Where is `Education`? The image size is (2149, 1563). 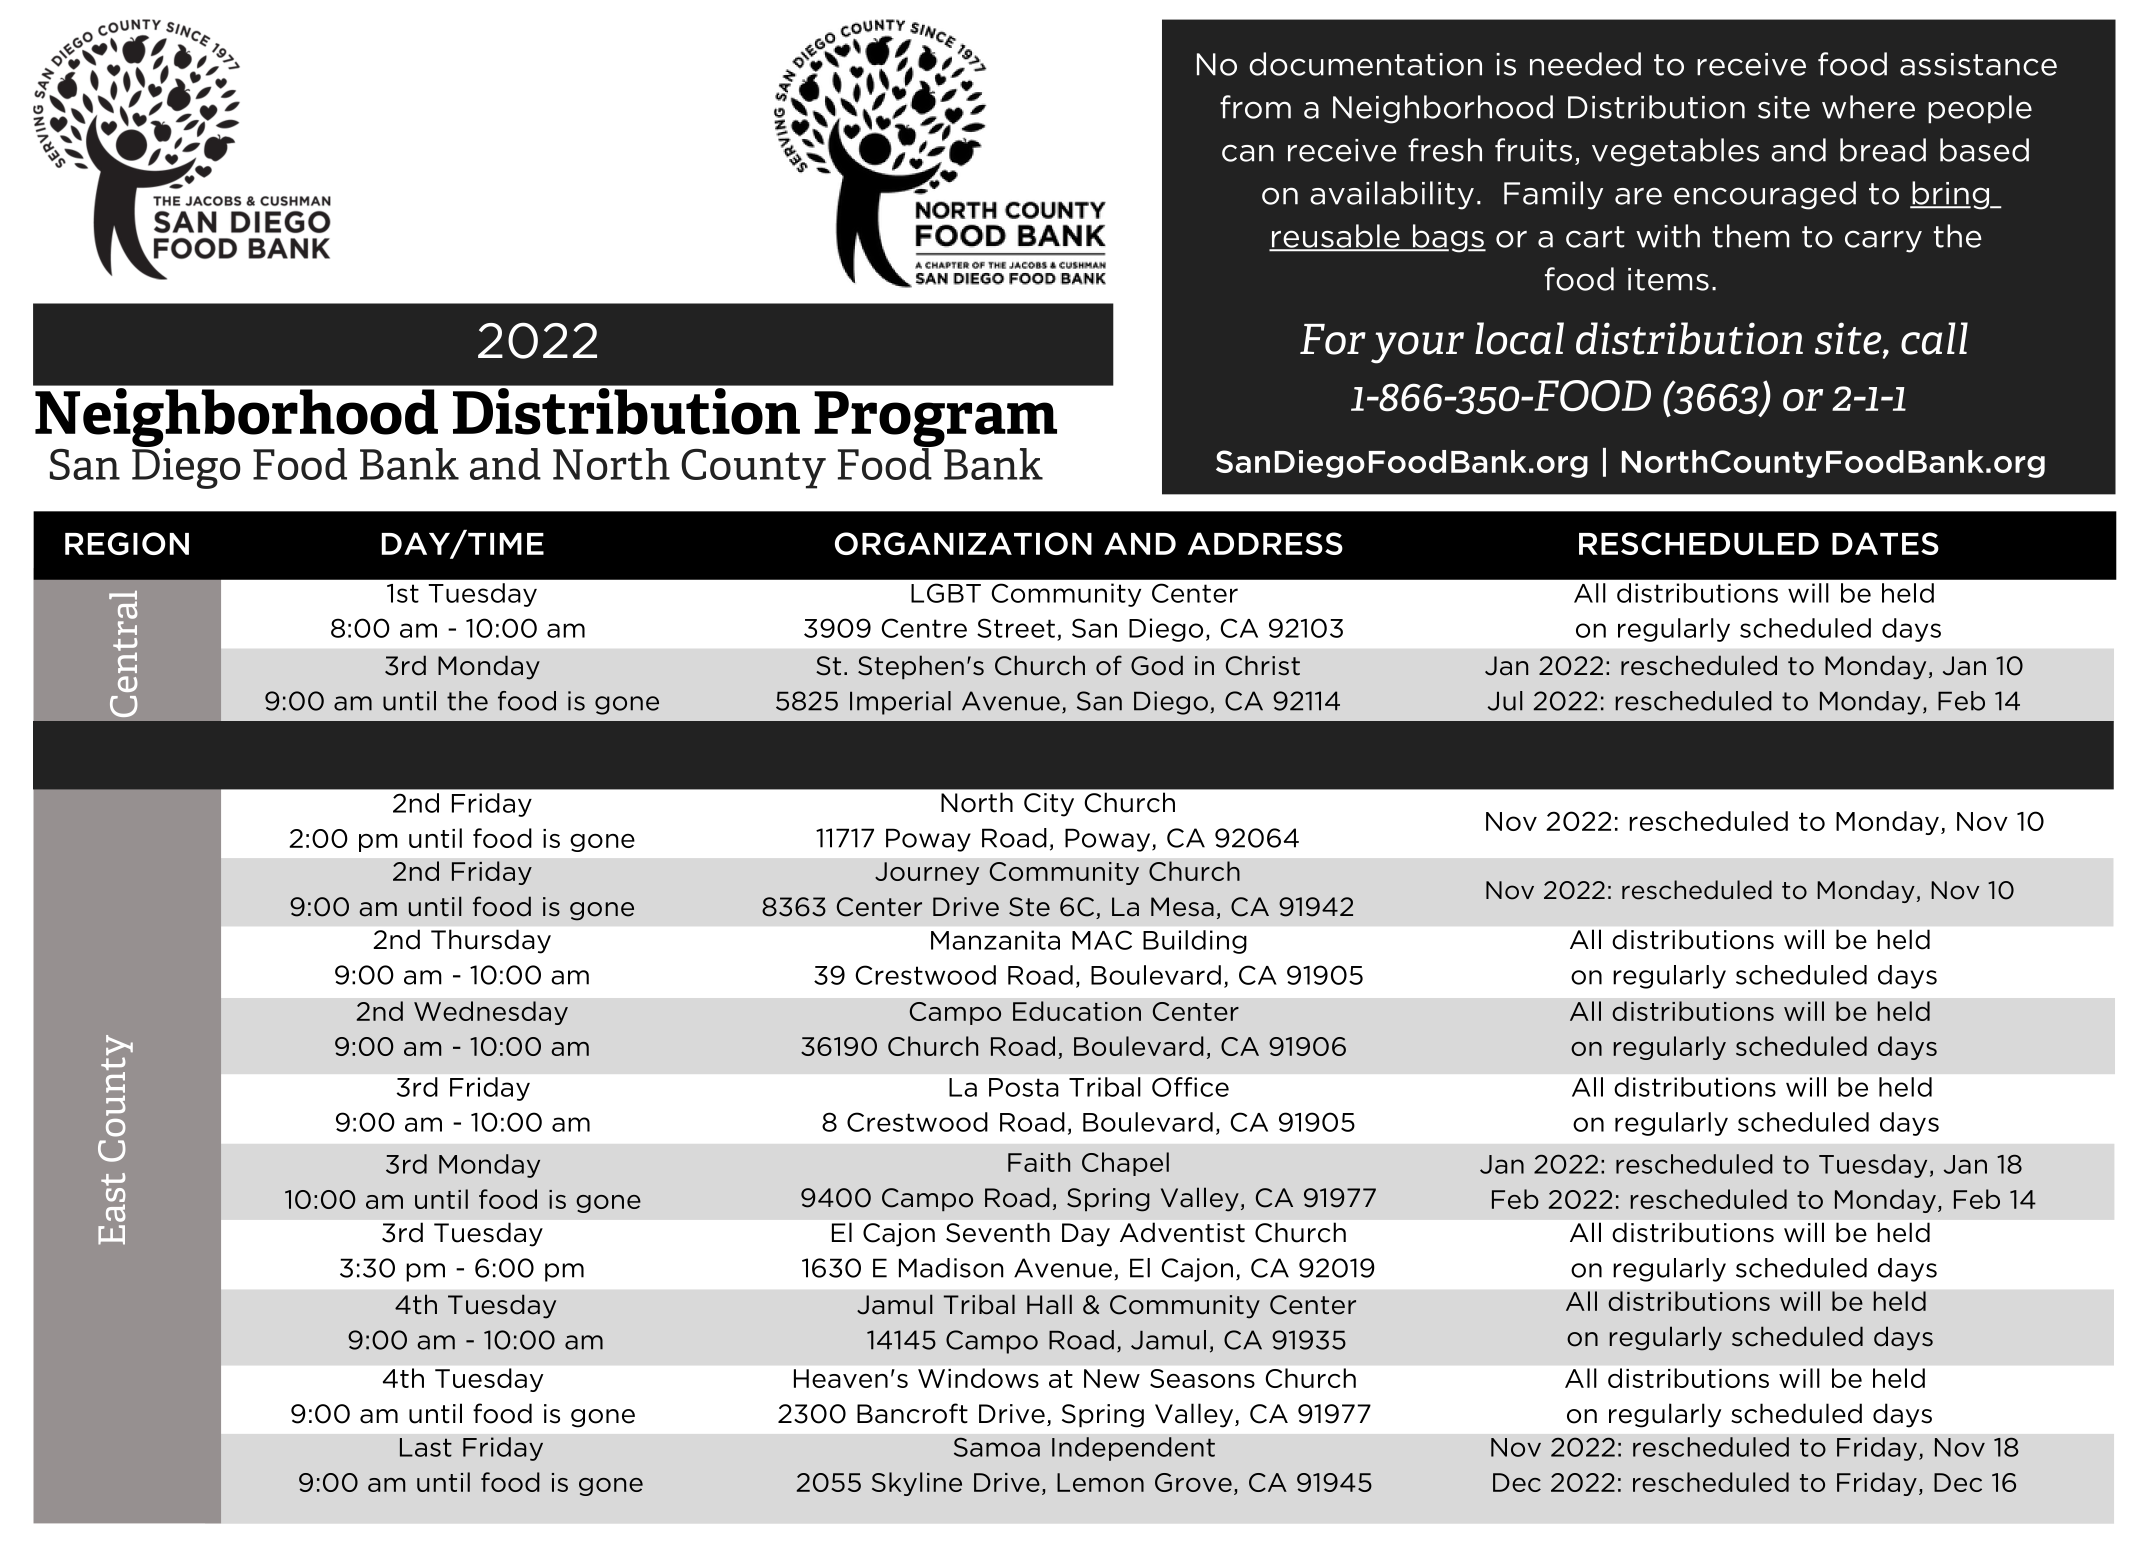 Education is located at coordinates (1077, 1011).
